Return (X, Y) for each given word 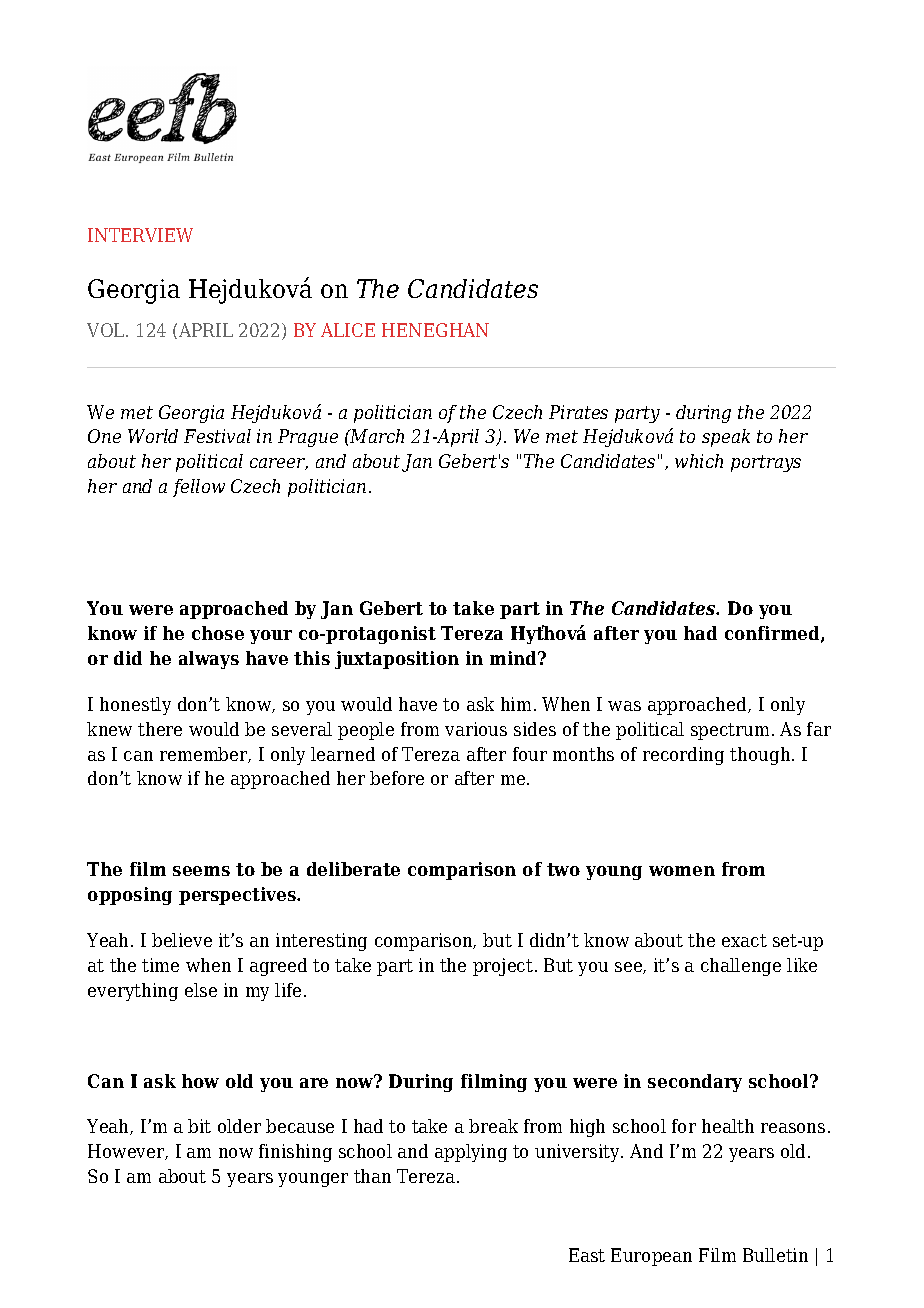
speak (726, 438)
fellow (199, 488)
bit (199, 1126)
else (201, 990)
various (476, 729)
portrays (766, 463)
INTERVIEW (140, 235)
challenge (741, 967)
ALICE (348, 330)
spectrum (730, 731)
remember (205, 755)
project (503, 967)
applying (471, 1153)
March (376, 436)
